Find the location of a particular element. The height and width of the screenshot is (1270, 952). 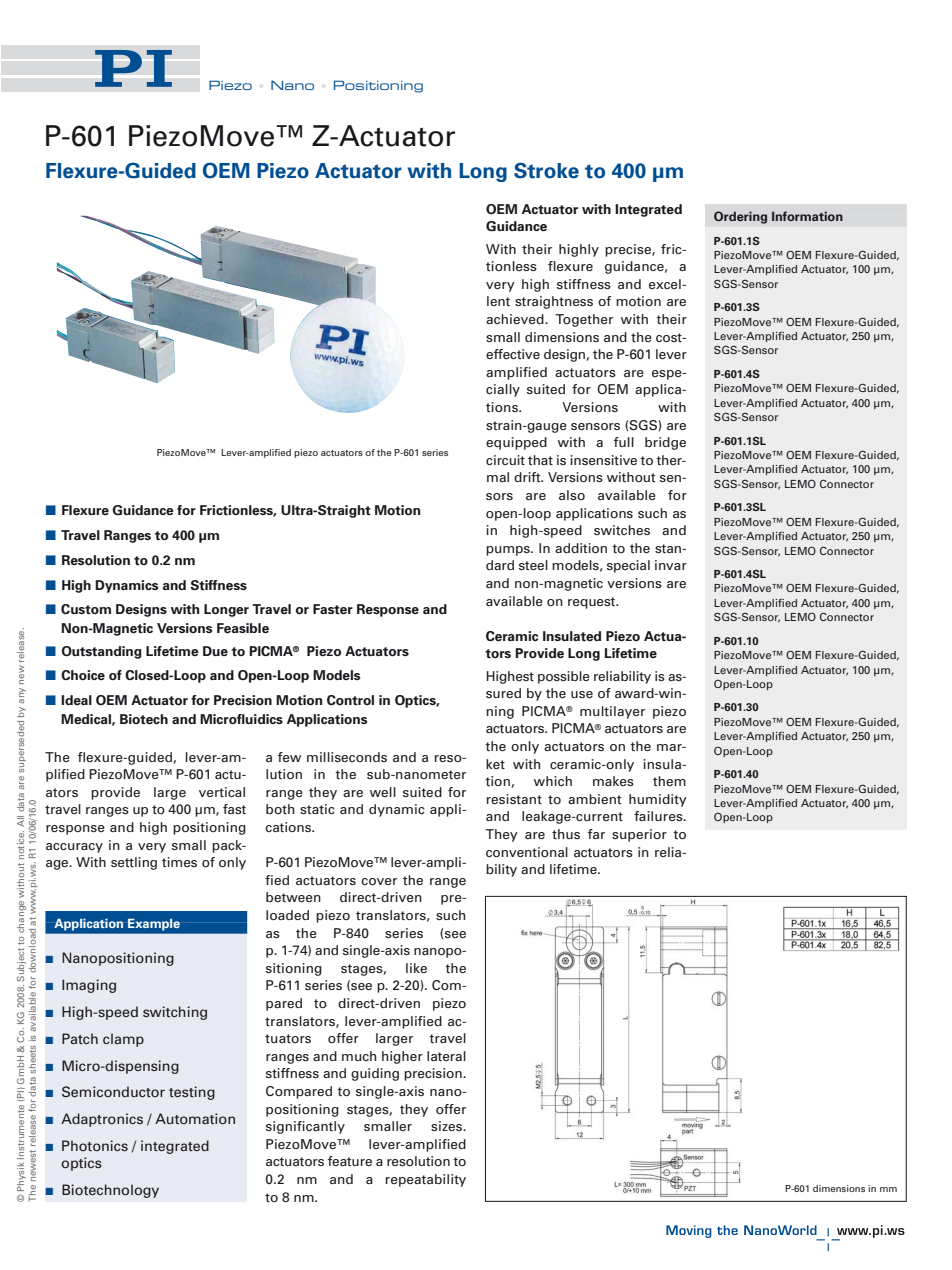

achieved is located at coordinates (516, 319).
